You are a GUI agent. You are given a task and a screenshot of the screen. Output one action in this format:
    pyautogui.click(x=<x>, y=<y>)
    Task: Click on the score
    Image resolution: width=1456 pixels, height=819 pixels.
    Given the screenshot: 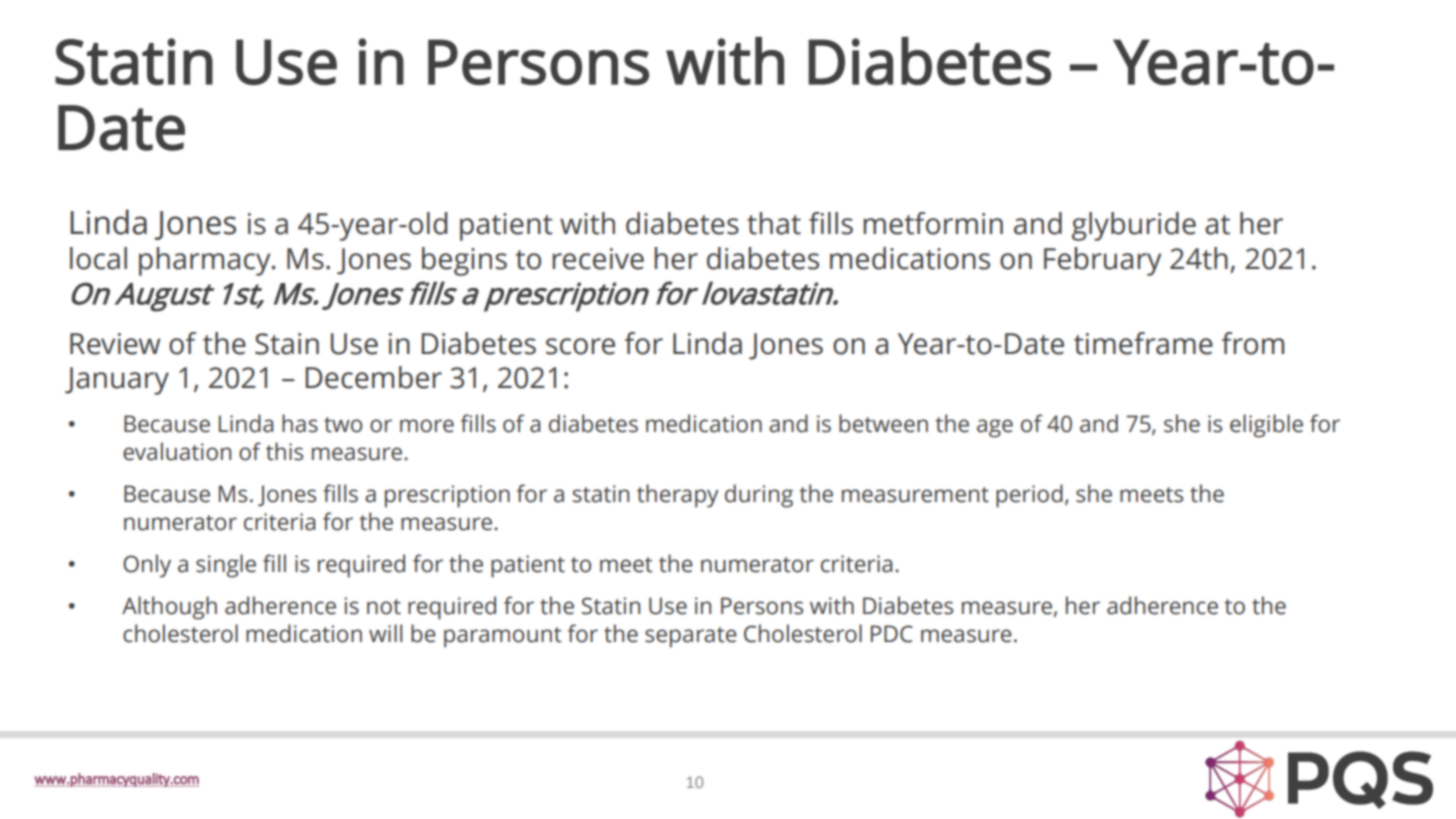 What is the action you would take?
    pyautogui.click(x=580, y=346)
